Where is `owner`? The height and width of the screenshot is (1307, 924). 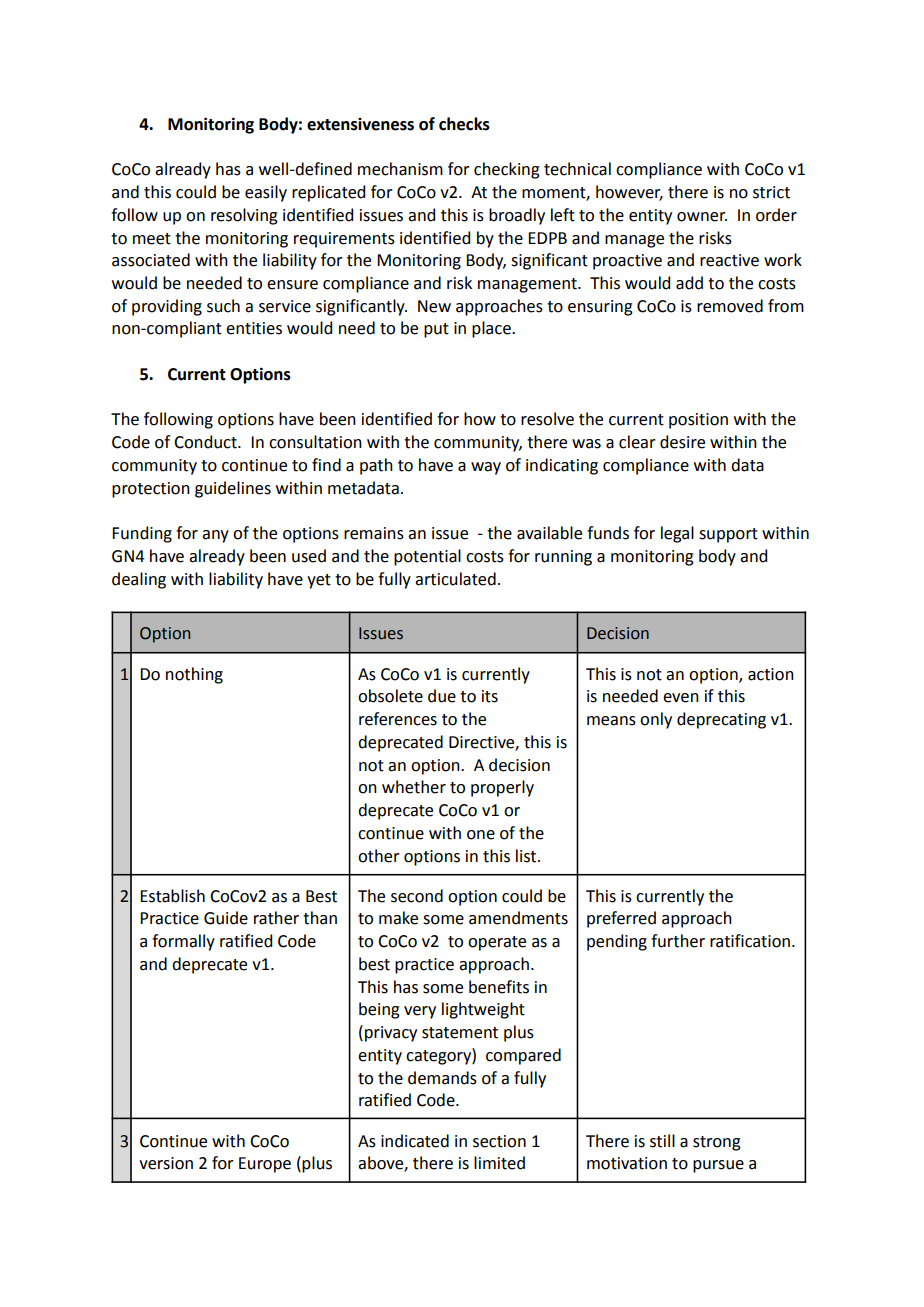
owner is located at coordinates (702, 217).
